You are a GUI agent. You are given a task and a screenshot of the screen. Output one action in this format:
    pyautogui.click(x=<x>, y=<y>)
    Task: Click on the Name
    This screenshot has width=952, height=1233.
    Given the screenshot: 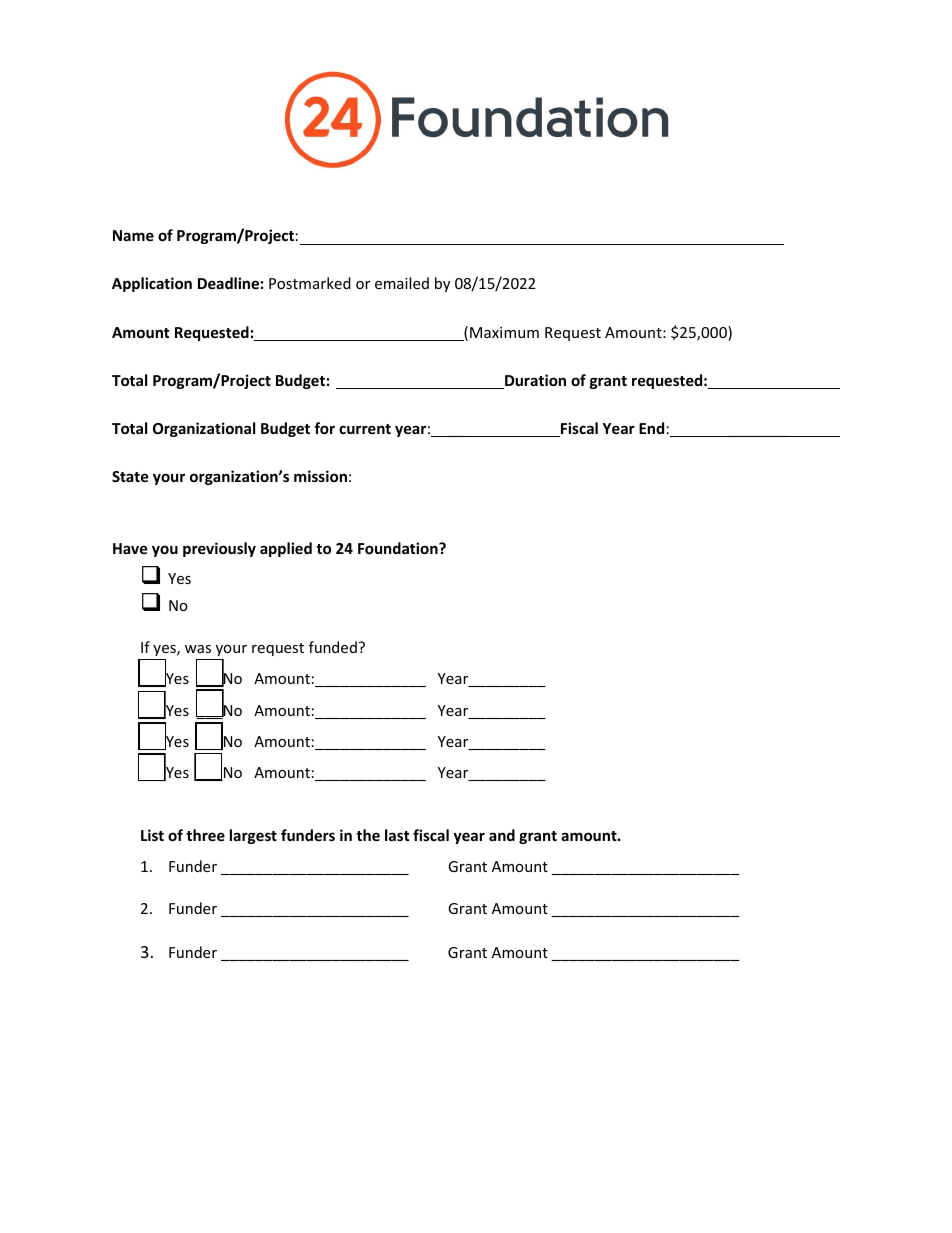 What is the action you would take?
    pyautogui.click(x=133, y=235)
